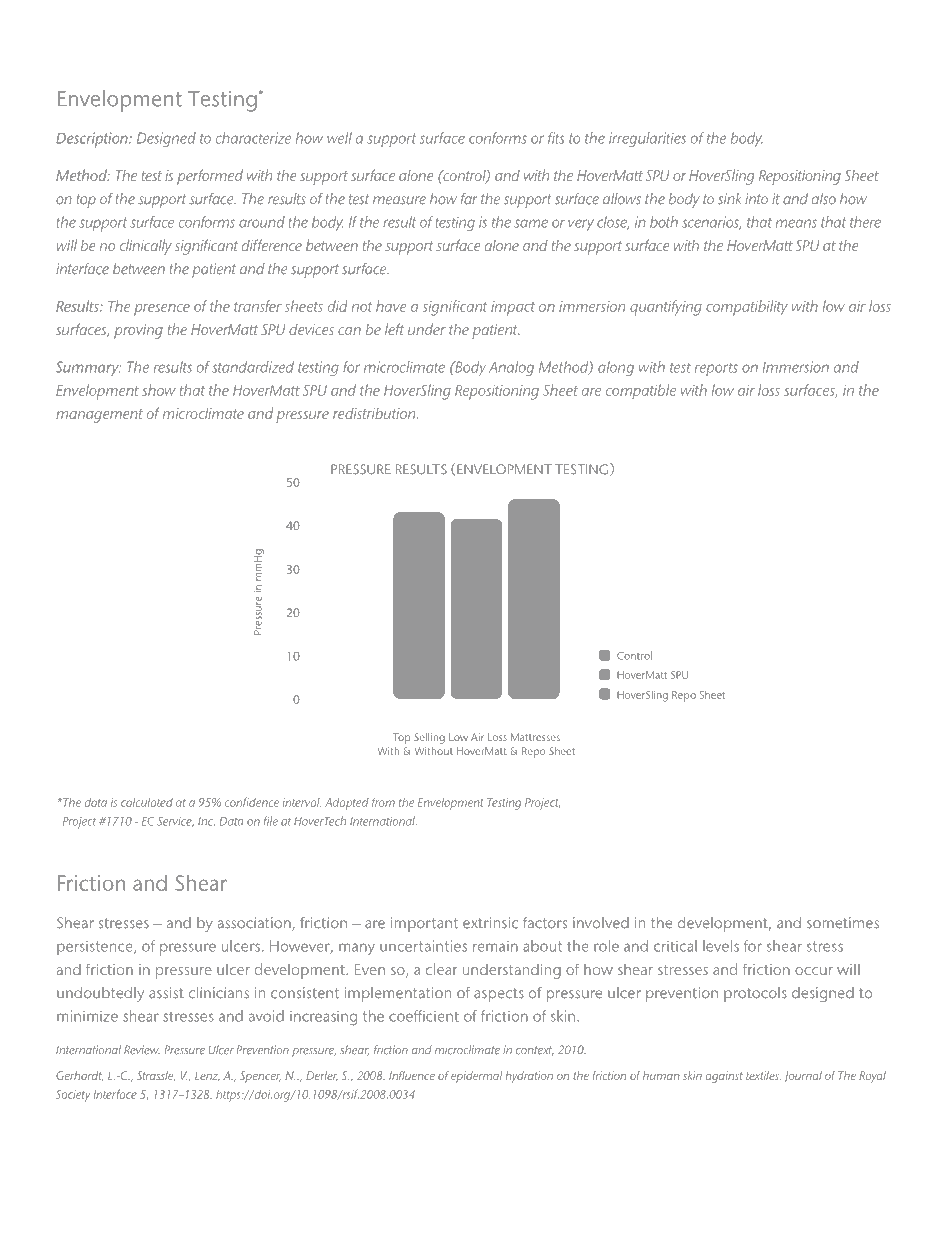 Image resolution: width=952 pixels, height=1233 pixels. What do you see at coordinates (429, 738) in the screenshot?
I see `Selling` at bounding box center [429, 738].
